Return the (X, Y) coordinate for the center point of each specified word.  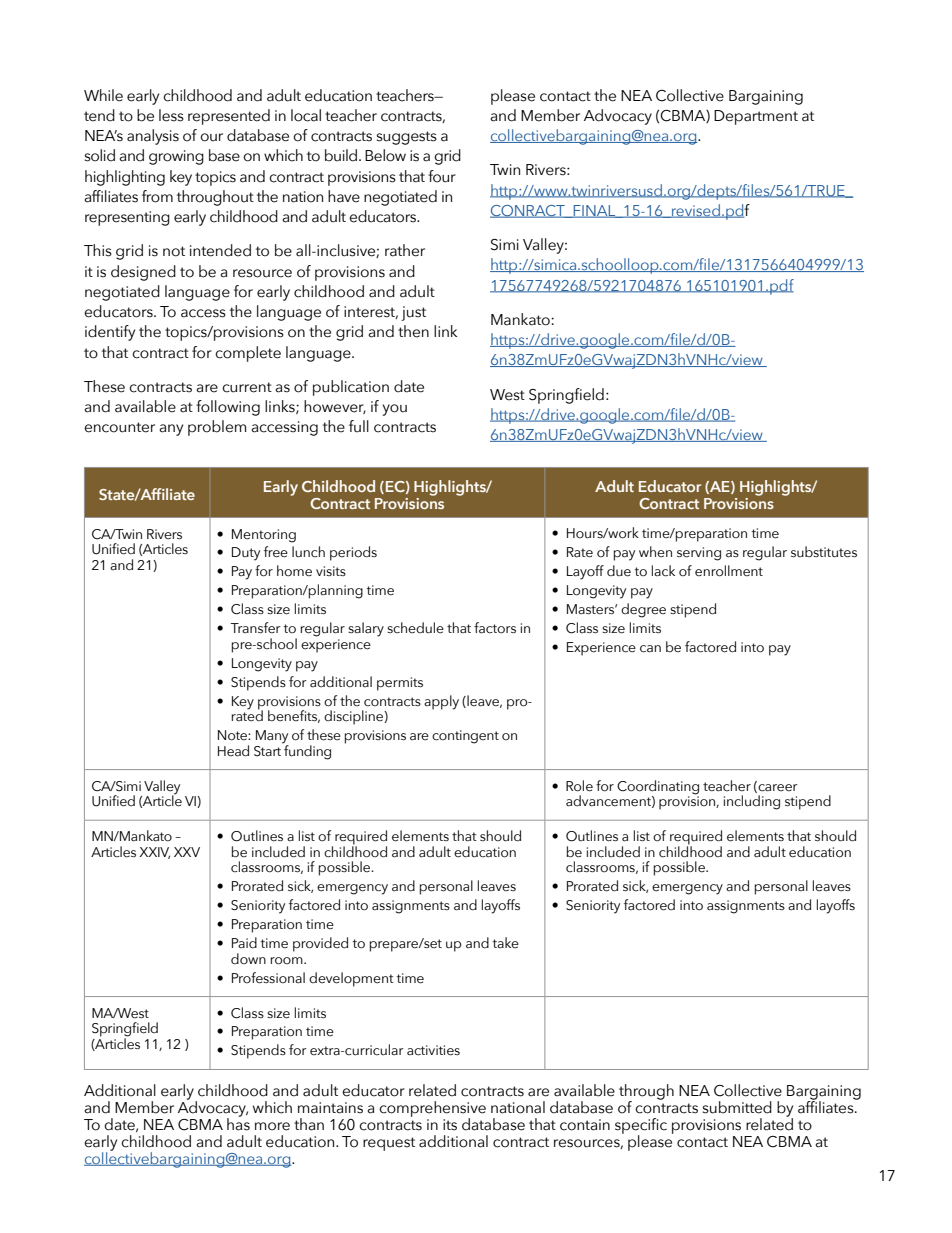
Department (756, 117)
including (752, 802)
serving (699, 554)
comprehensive (432, 1110)
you (395, 410)
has (238, 1123)
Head (233, 751)
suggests (407, 138)
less (171, 115)
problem (217, 428)
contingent (465, 737)
